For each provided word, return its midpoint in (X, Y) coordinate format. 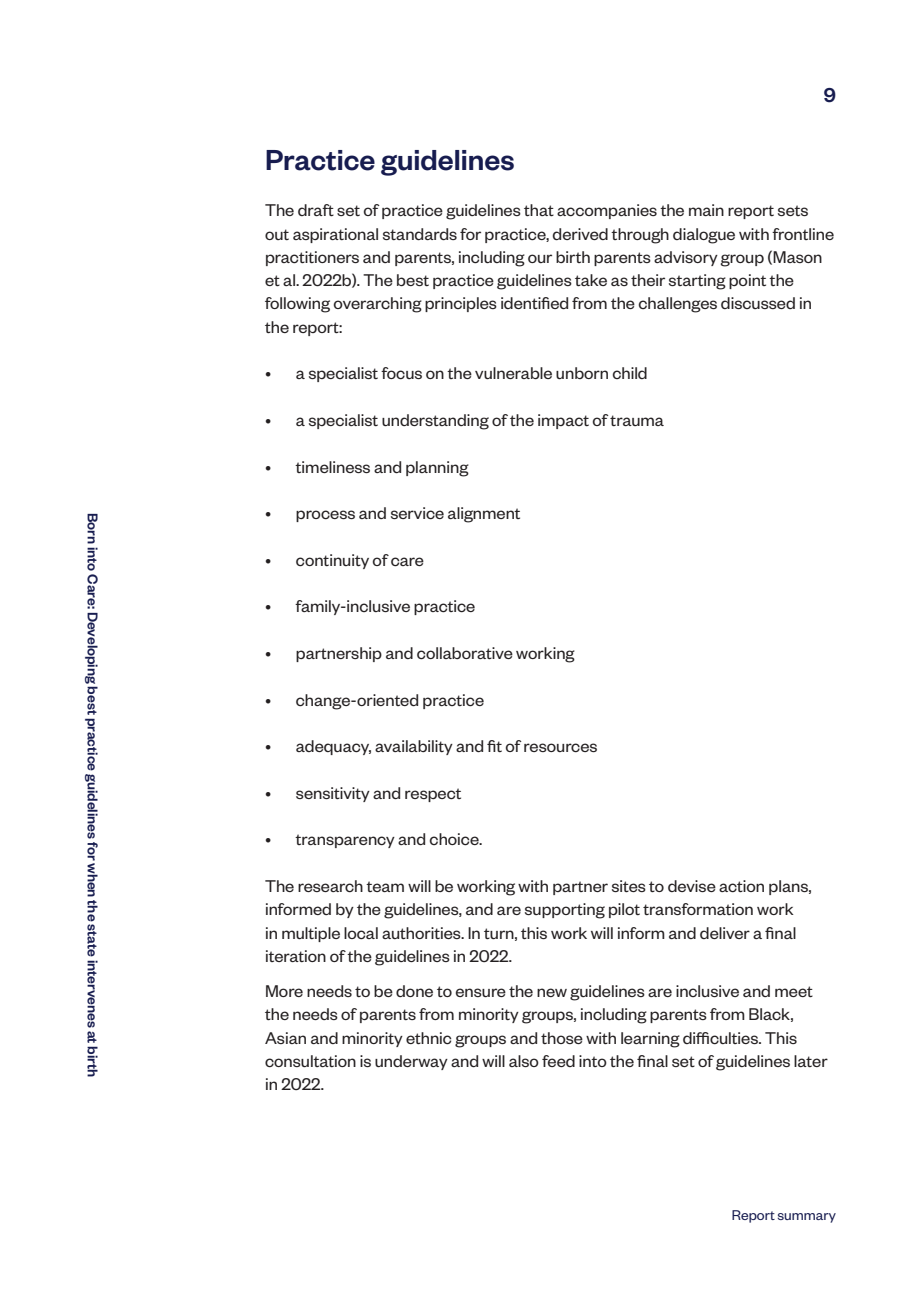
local (361, 933)
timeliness (332, 467)
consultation (310, 1061)
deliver (725, 933)
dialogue (704, 236)
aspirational (335, 235)
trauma (637, 420)
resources (560, 747)
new (552, 992)
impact (563, 421)
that (539, 210)
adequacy (333, 747)
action (741, 886)
